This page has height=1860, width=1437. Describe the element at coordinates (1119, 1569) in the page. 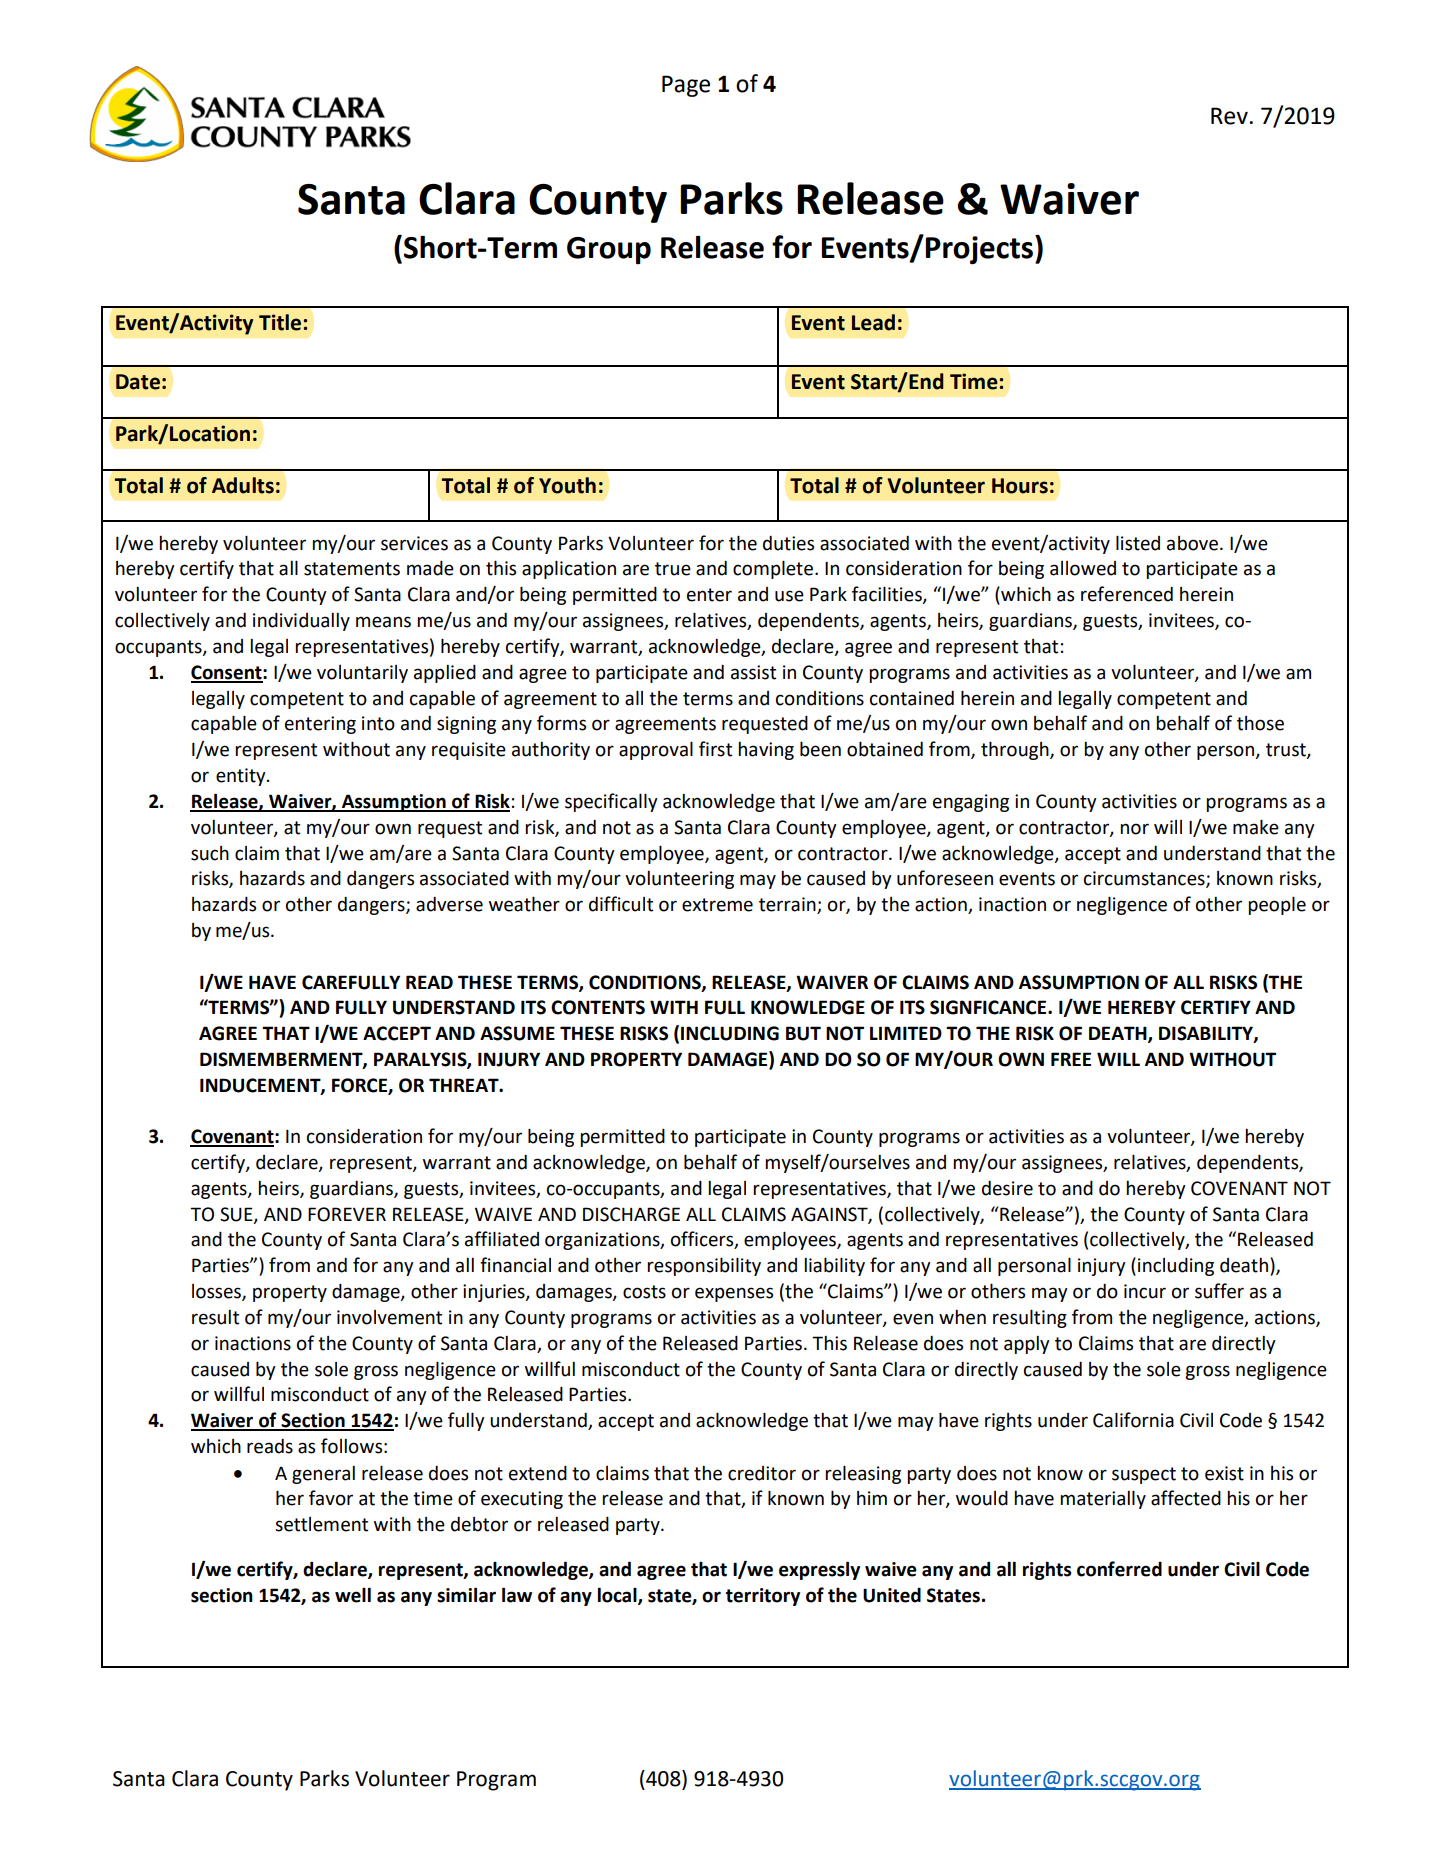

I see `conferred` at that location.
